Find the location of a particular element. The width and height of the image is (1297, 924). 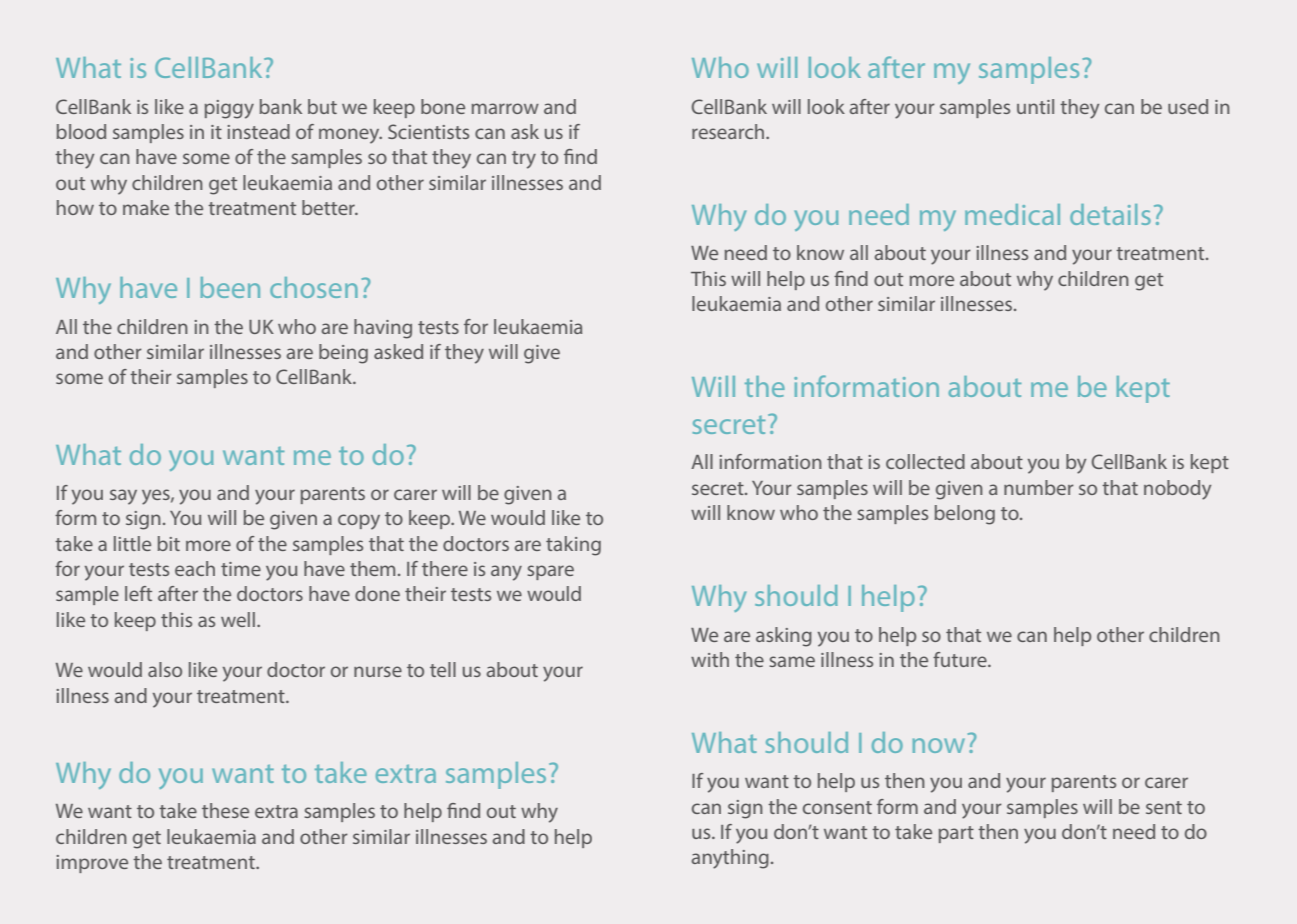

number is located at coordinates (1039, 487).
